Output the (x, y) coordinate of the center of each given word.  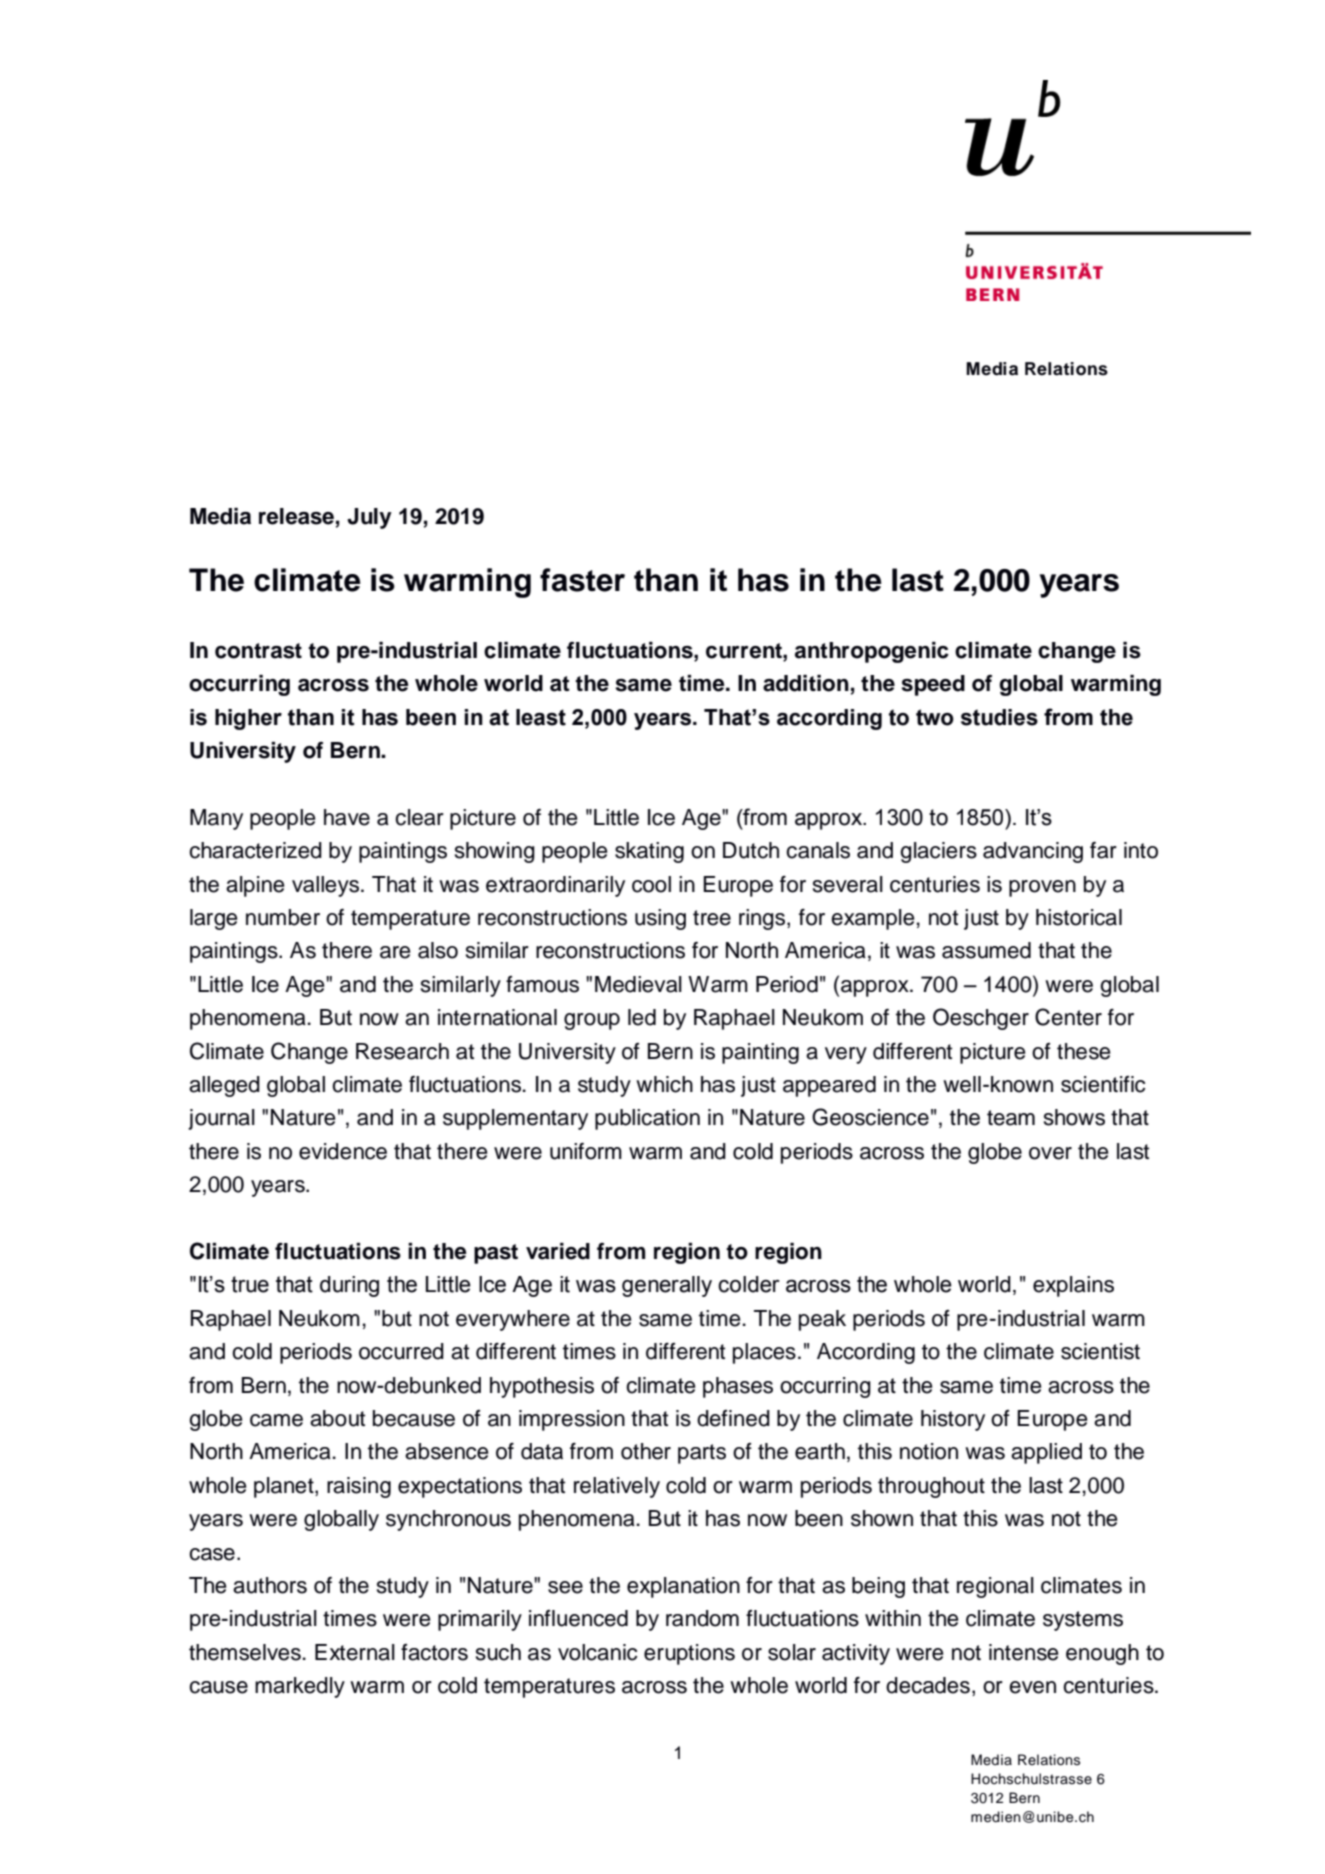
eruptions (689, 1654)
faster (582, 580)
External (355, 1652)
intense (1023, 1652)
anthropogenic (872, 652)
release (296, 516)
